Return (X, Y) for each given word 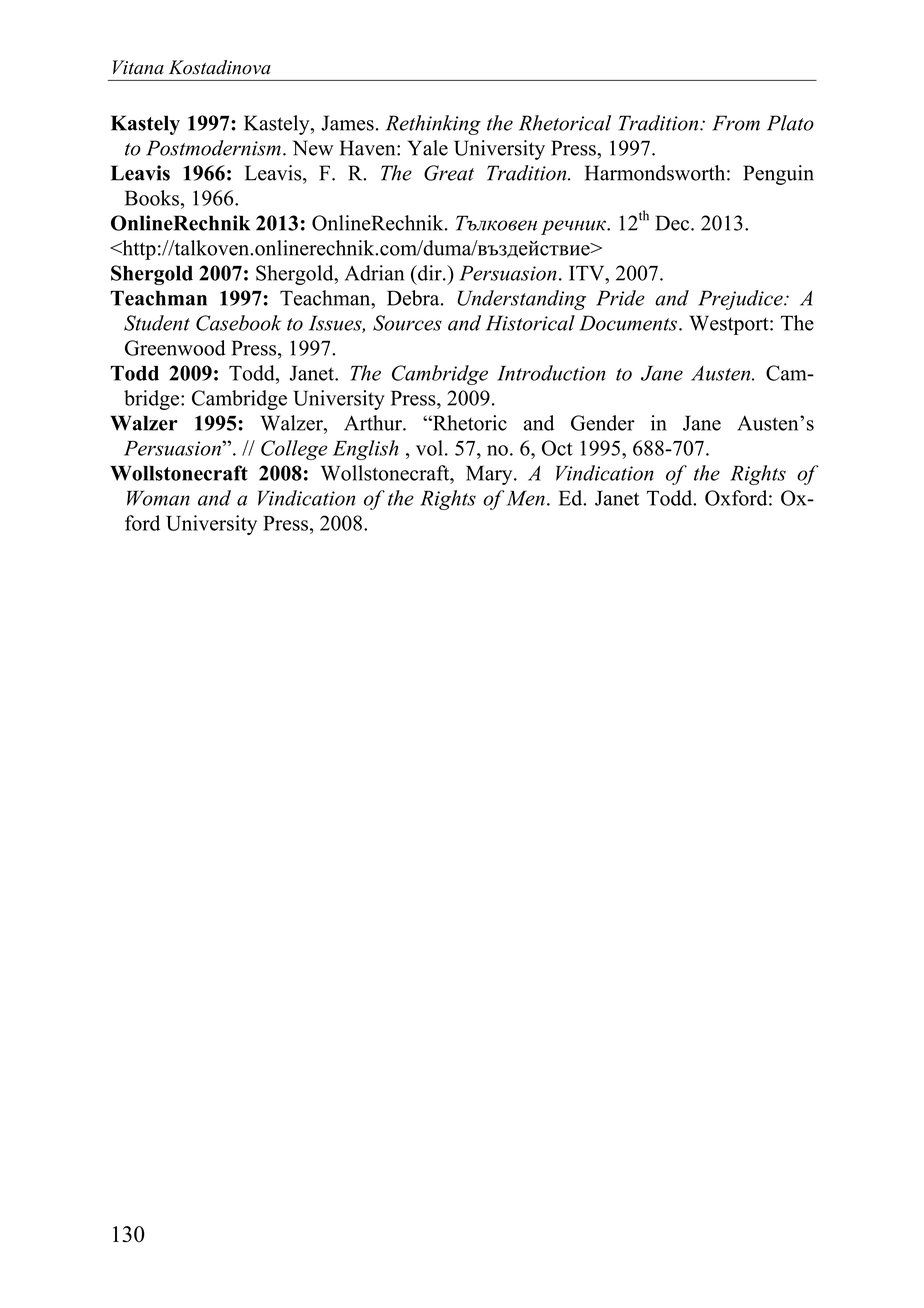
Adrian (374, 273)
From (736, 123)
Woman (158, 498)
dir (430, 273)
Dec (674, 223)
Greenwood (175, 348)
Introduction (551, 373)
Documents (628, 323)
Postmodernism (213, 148)
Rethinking (433, 125)
